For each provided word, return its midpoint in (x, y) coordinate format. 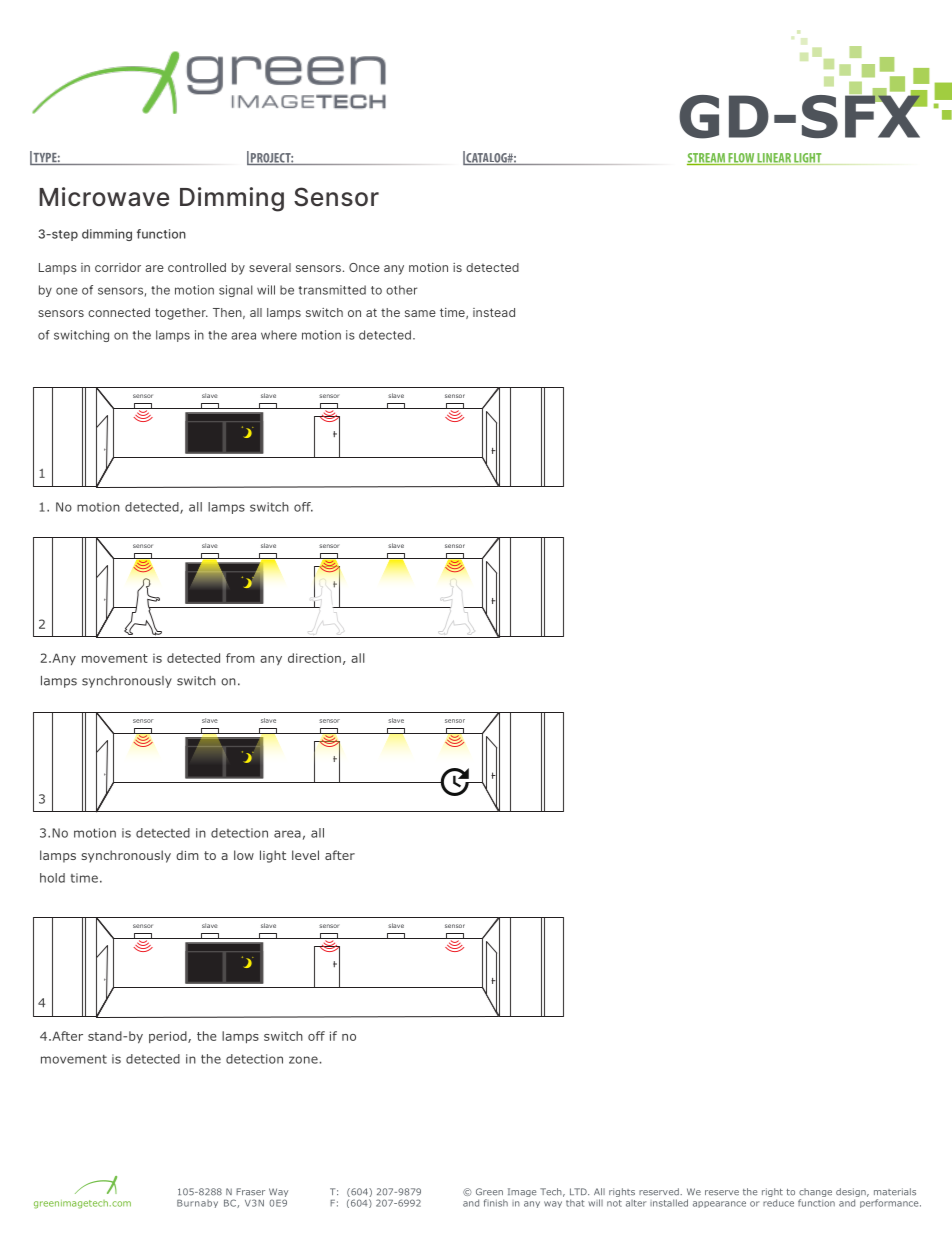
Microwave (104, 197)
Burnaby (197, 1204)
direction (314, 658)
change (815, 1194)
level (305, 855)
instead (494, 312)
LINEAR (774, 159)
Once (364, 267)
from (240, 658)
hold (52, 878)
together (181, 314)
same (420, 313)
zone (303, 1060)
